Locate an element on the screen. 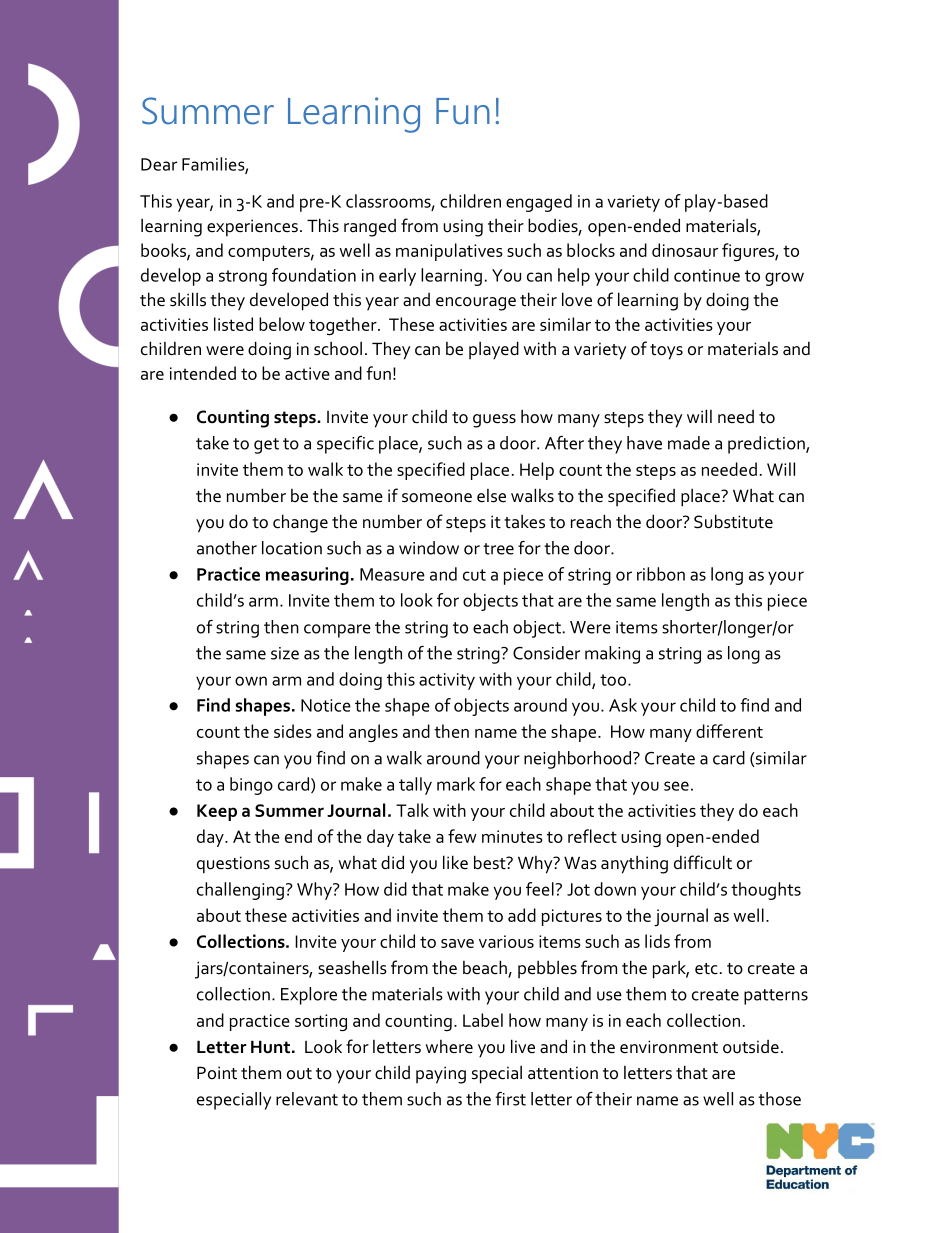 The image size is (952, 1233). experiences is located at coordinates (252, 228).
